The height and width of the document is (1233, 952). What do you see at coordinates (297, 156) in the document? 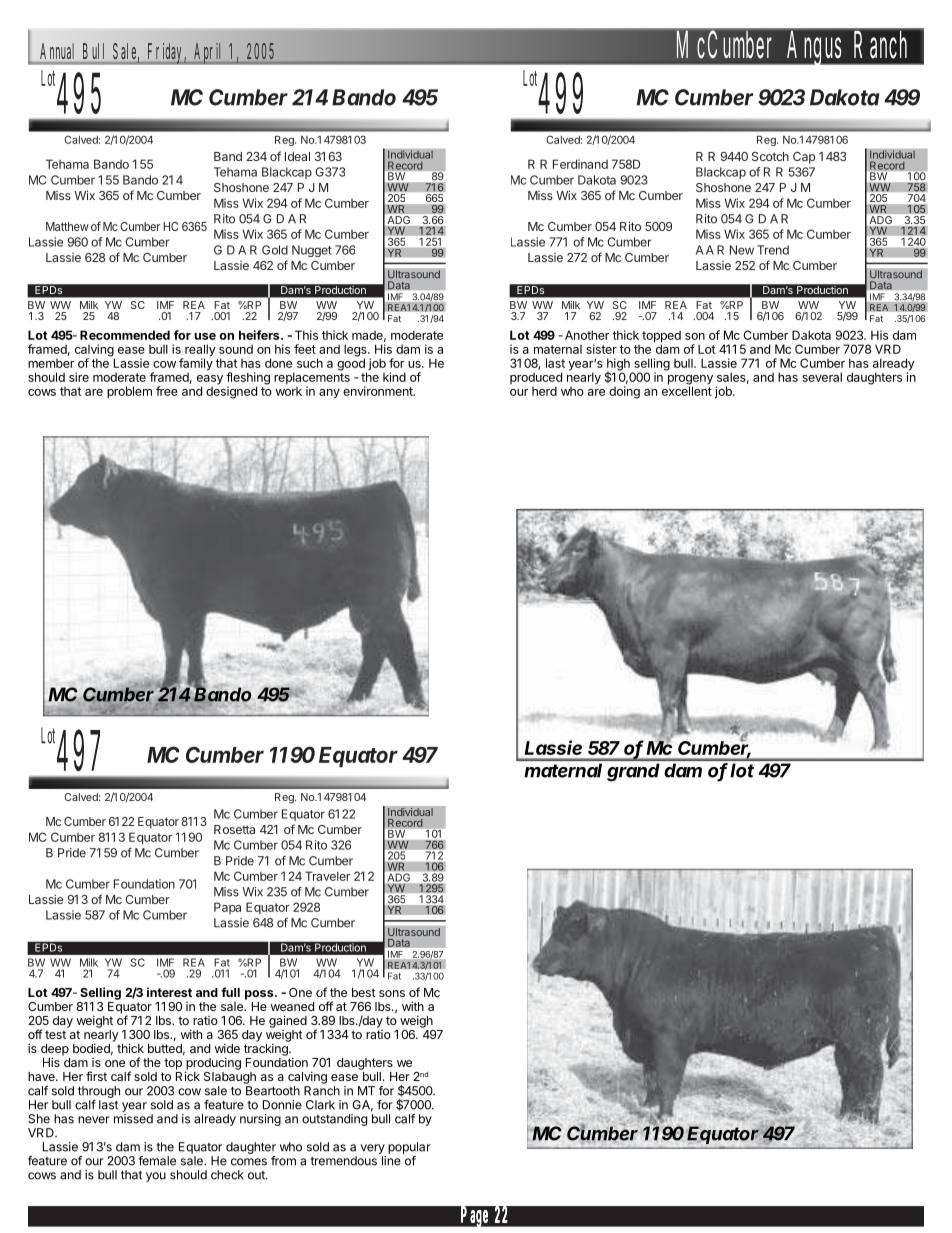
I see `Ideal` at bounding box center [297, 156].
